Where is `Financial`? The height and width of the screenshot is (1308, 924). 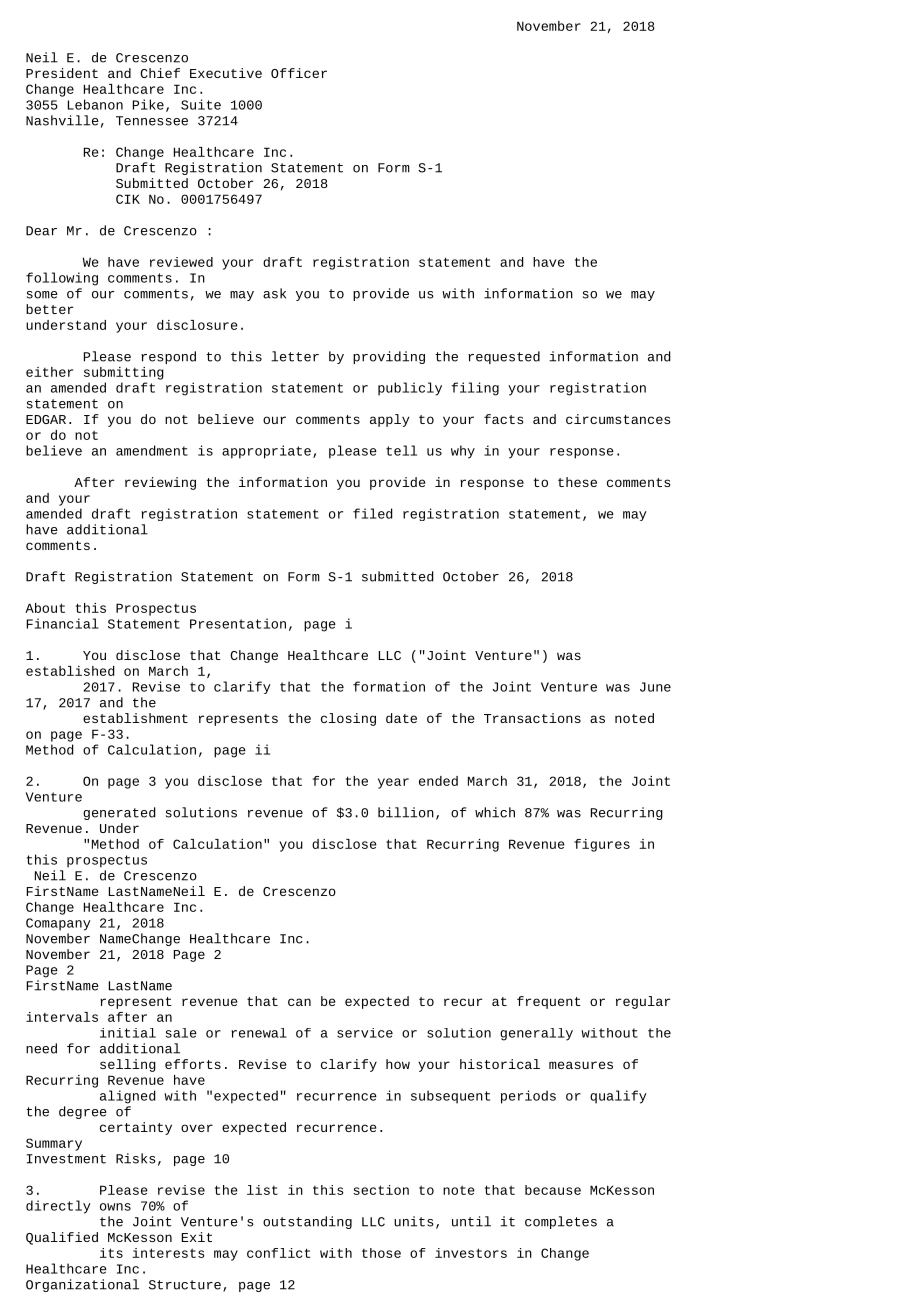
Financial is located at coordinates (62, 623).
